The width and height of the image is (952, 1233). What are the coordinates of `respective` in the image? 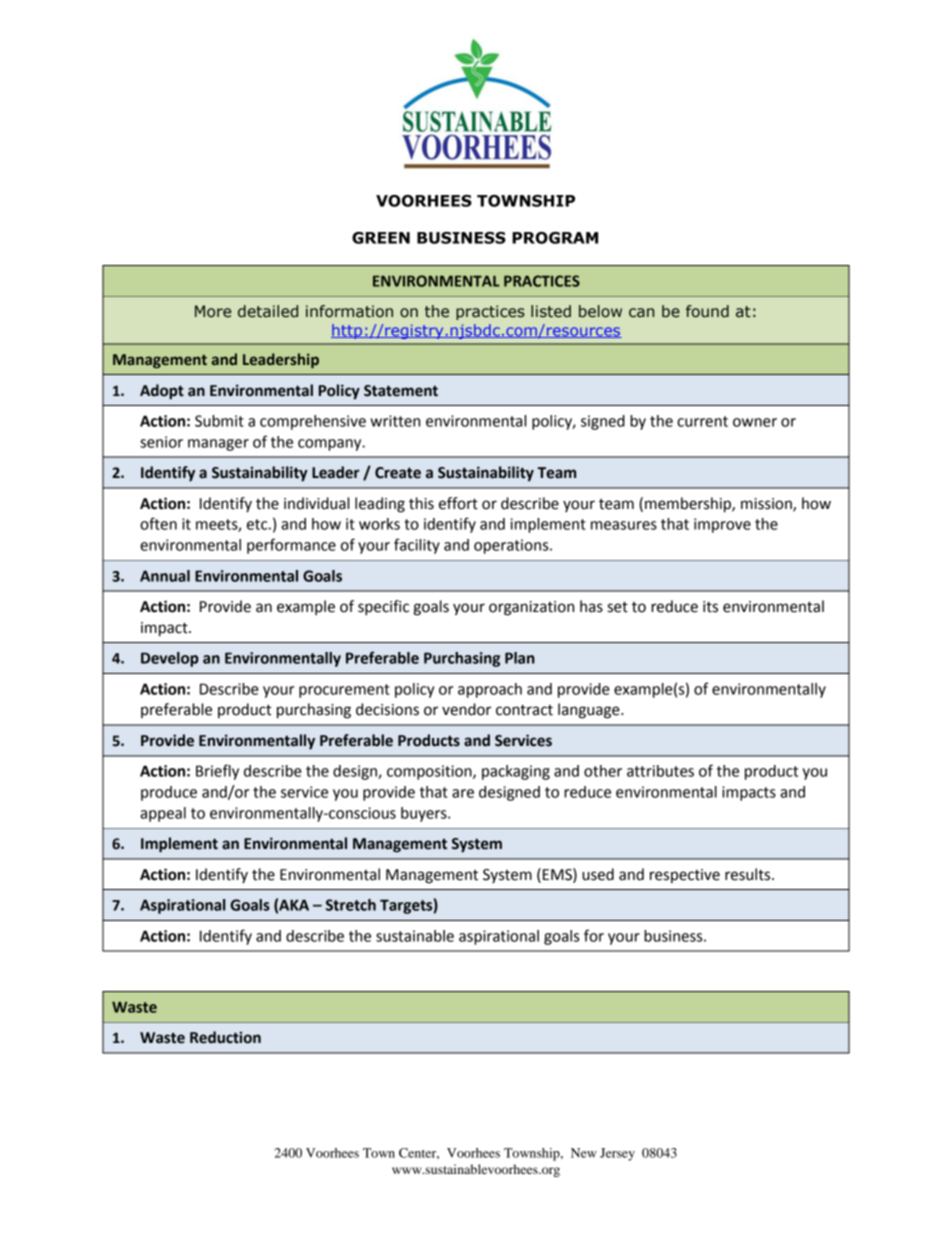 It's located at (685, 876).
